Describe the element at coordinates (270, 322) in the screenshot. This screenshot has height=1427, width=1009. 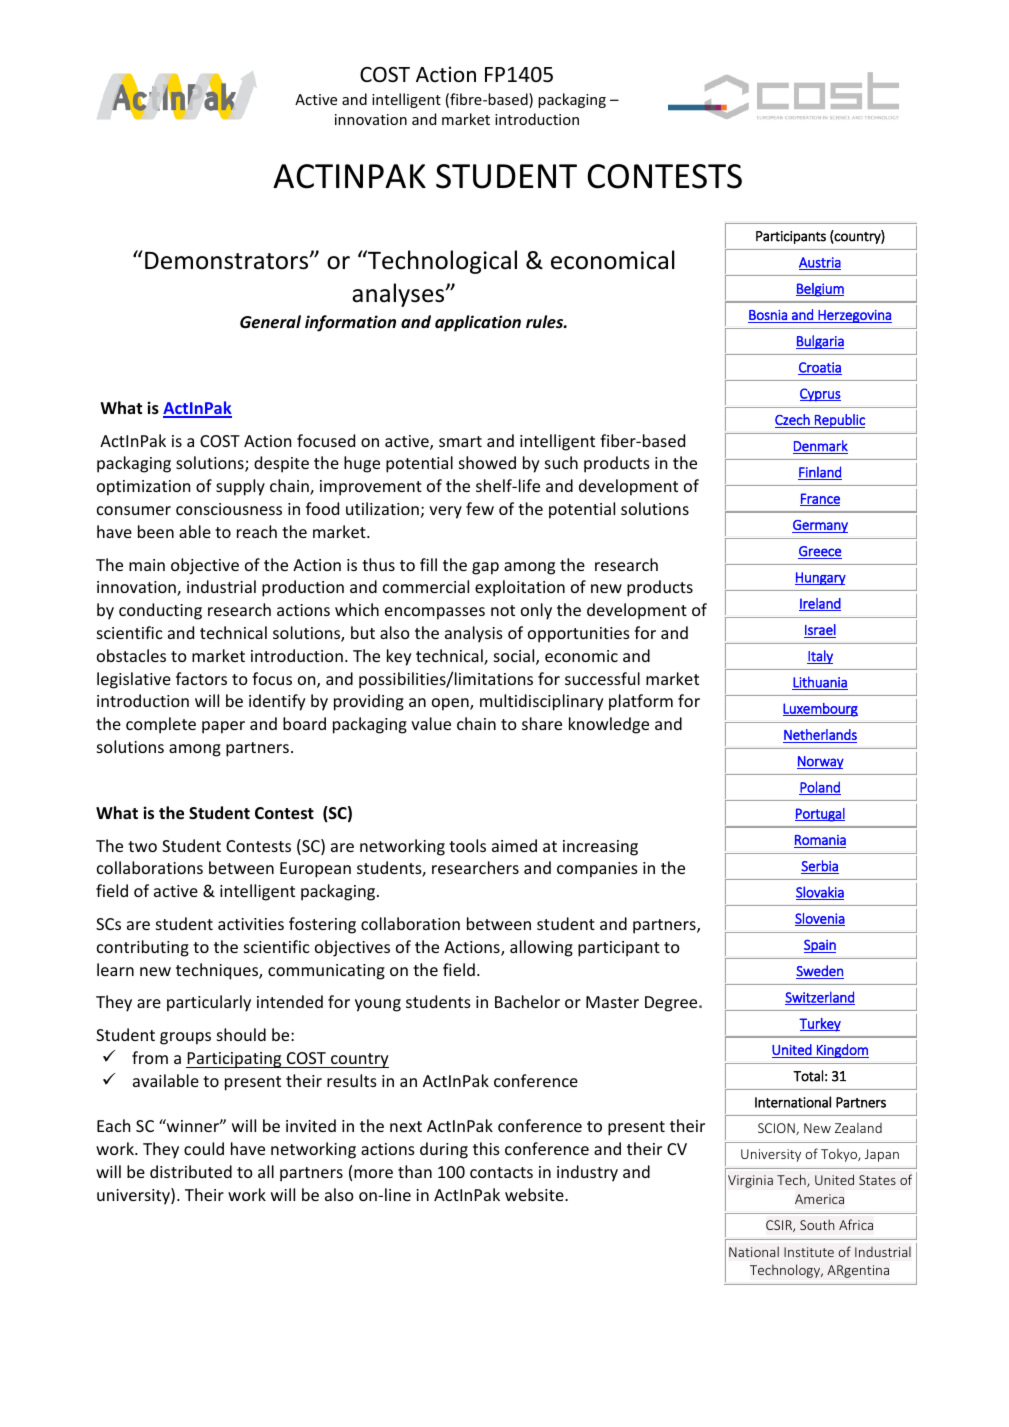
I see `General` at that location.
